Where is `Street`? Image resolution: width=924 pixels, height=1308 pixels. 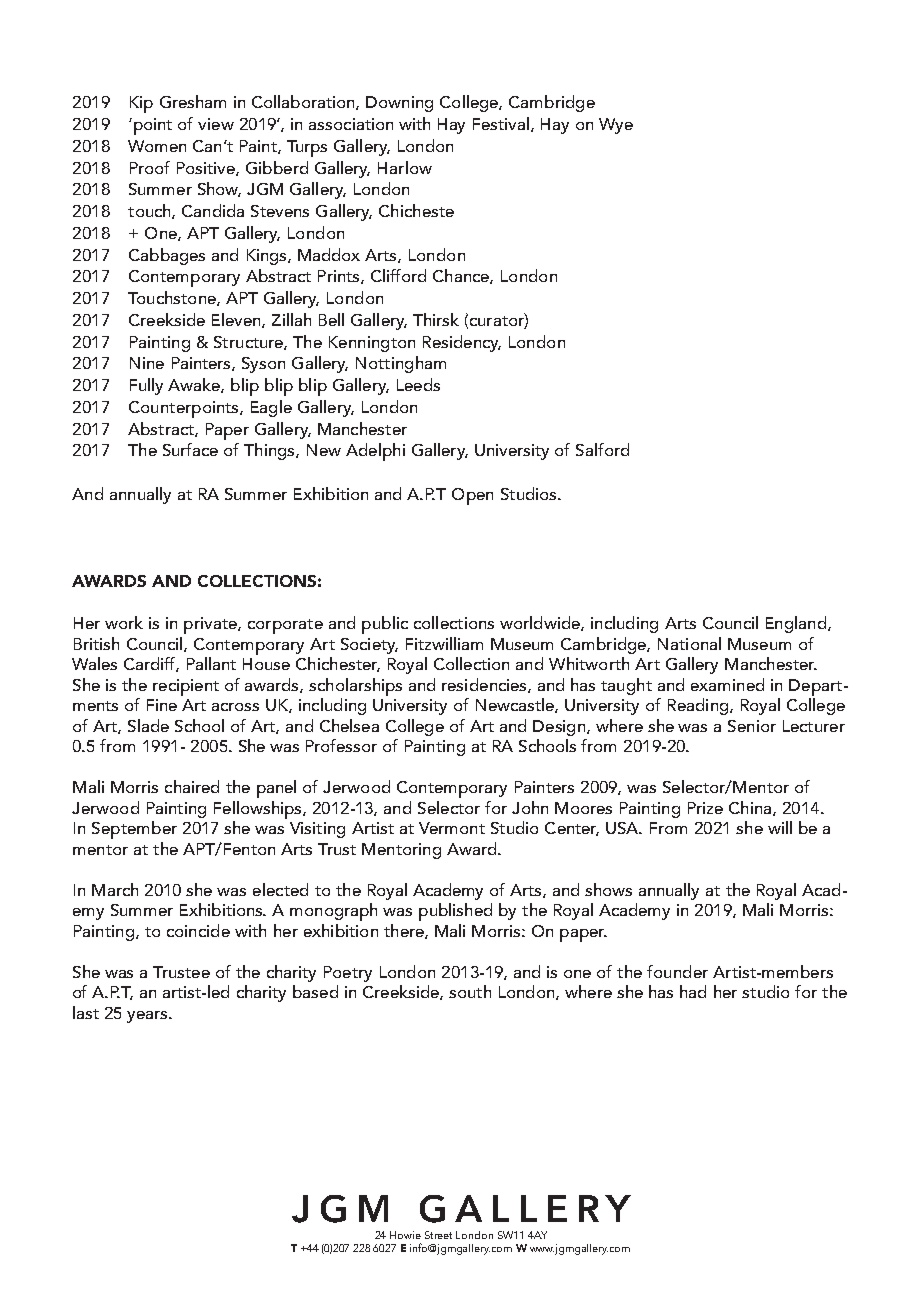 Street is located at coordinates (438, 1235).
